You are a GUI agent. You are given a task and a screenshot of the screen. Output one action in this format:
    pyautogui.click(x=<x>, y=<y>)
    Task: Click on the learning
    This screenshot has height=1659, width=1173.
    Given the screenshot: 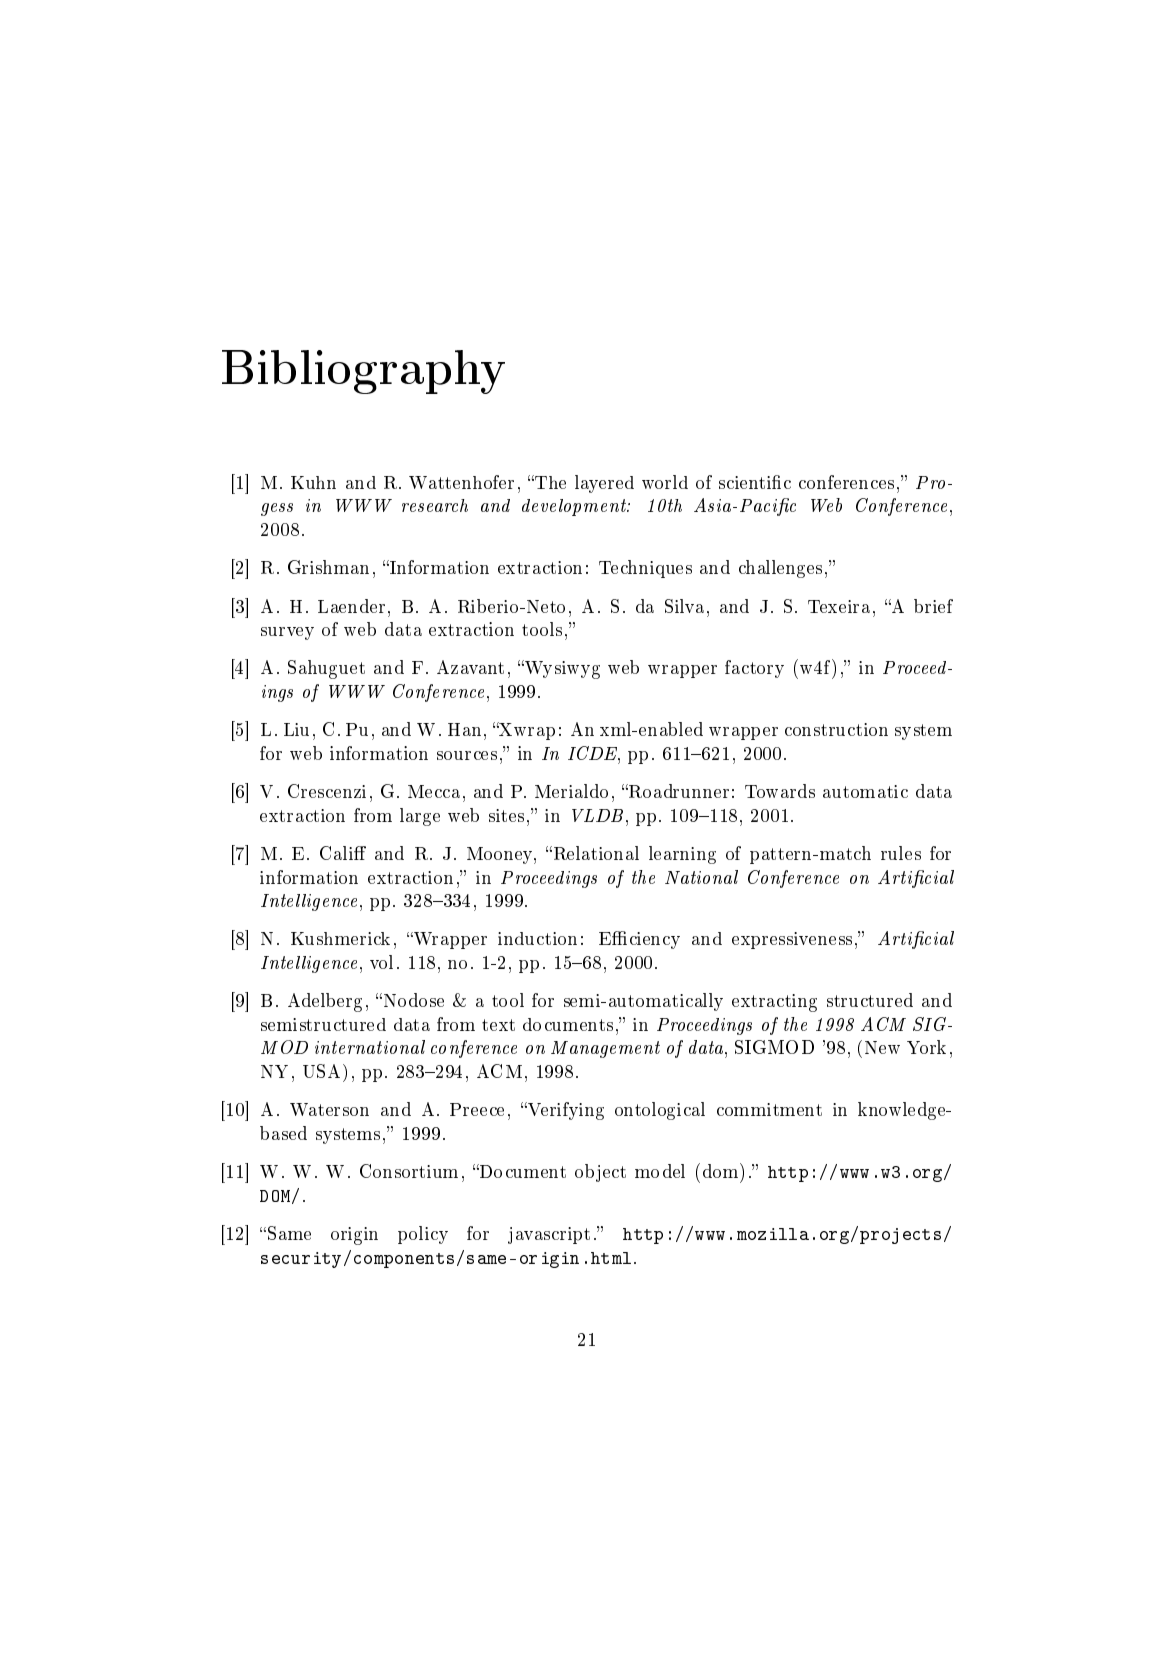 What is the action you would take?
    pyautogui.click(x=682, y=855)
